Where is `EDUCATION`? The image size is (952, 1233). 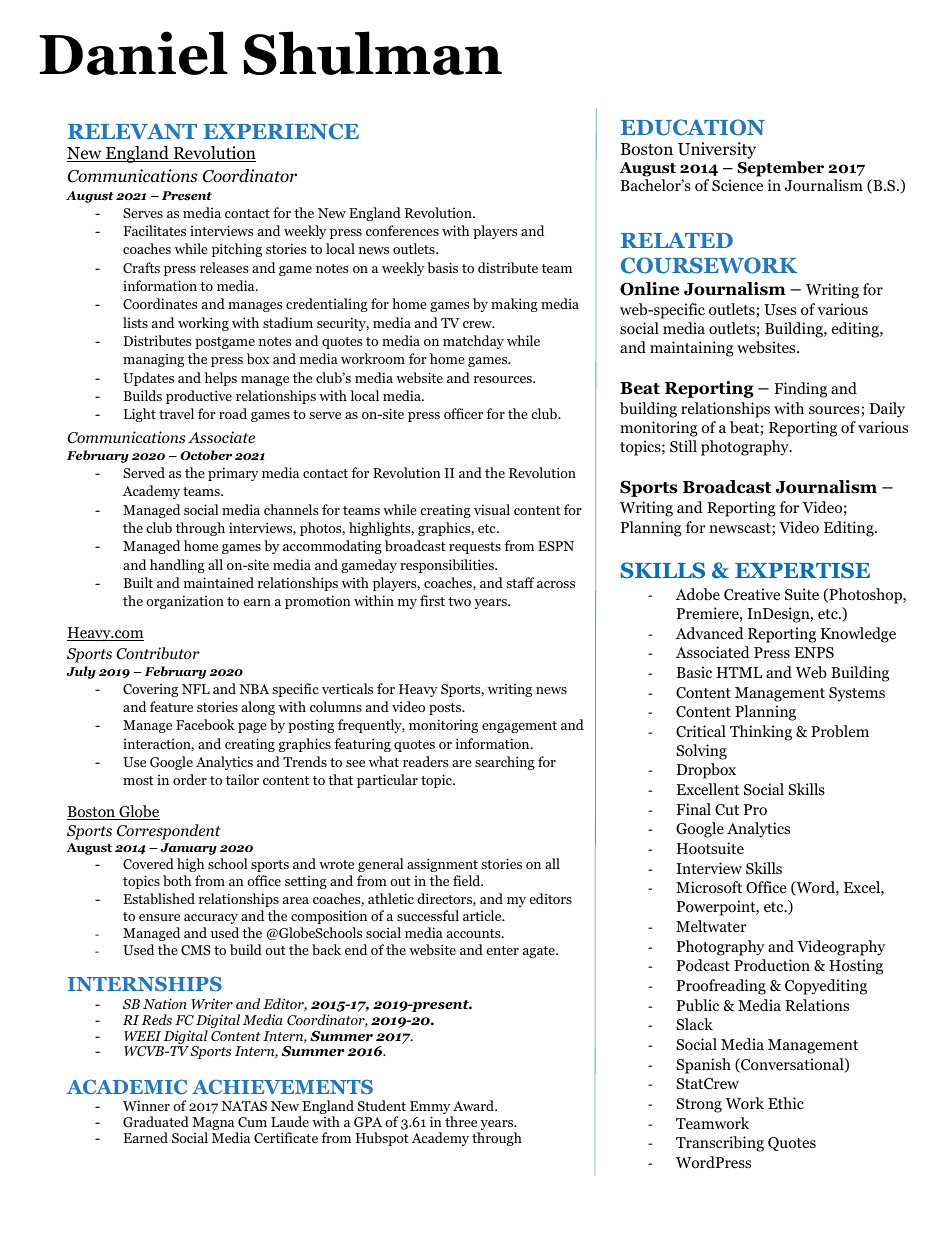
EDUCATION is located at coordinates (693, 127).
